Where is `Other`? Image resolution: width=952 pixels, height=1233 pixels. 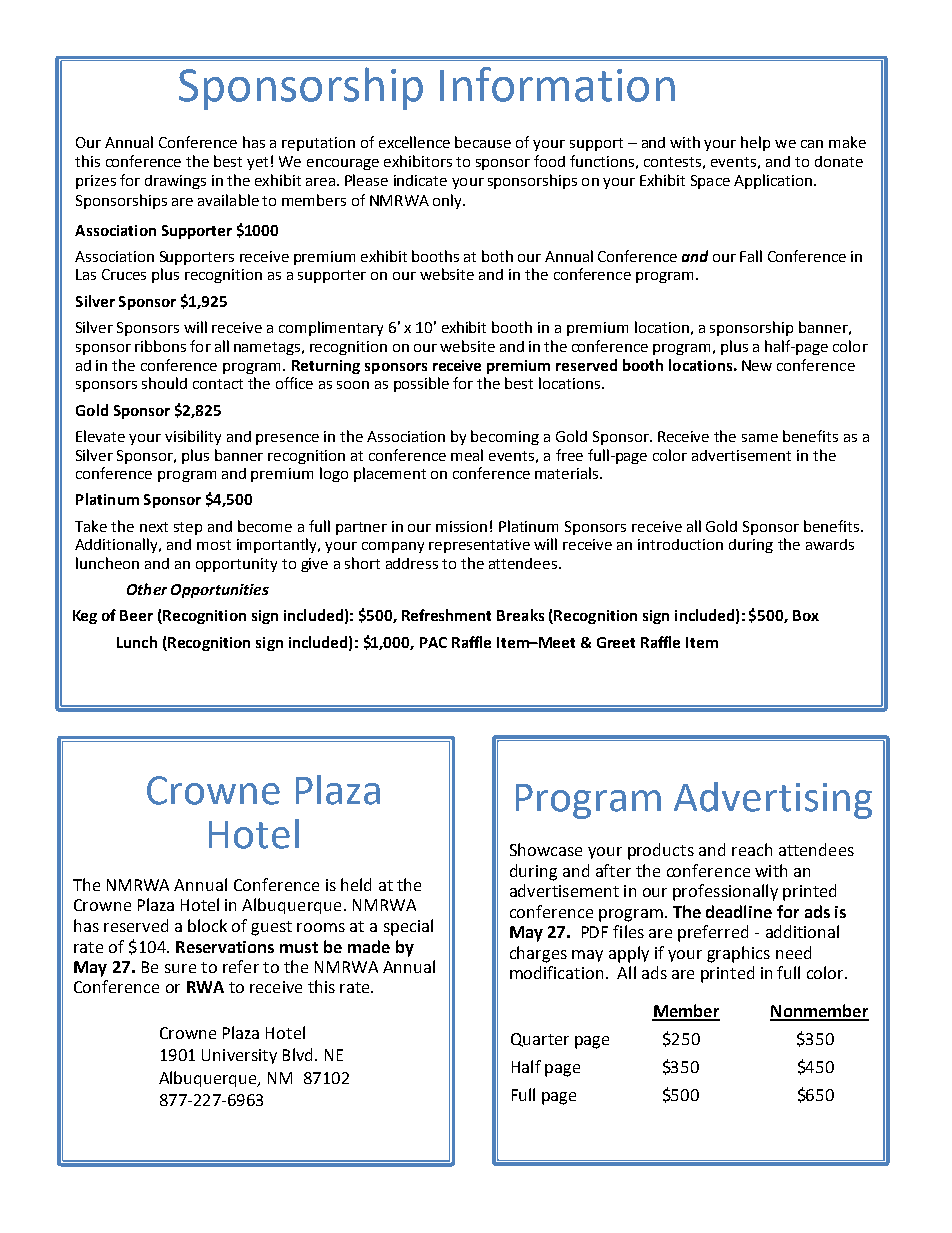 Other is located at coordinates (147, 589).
